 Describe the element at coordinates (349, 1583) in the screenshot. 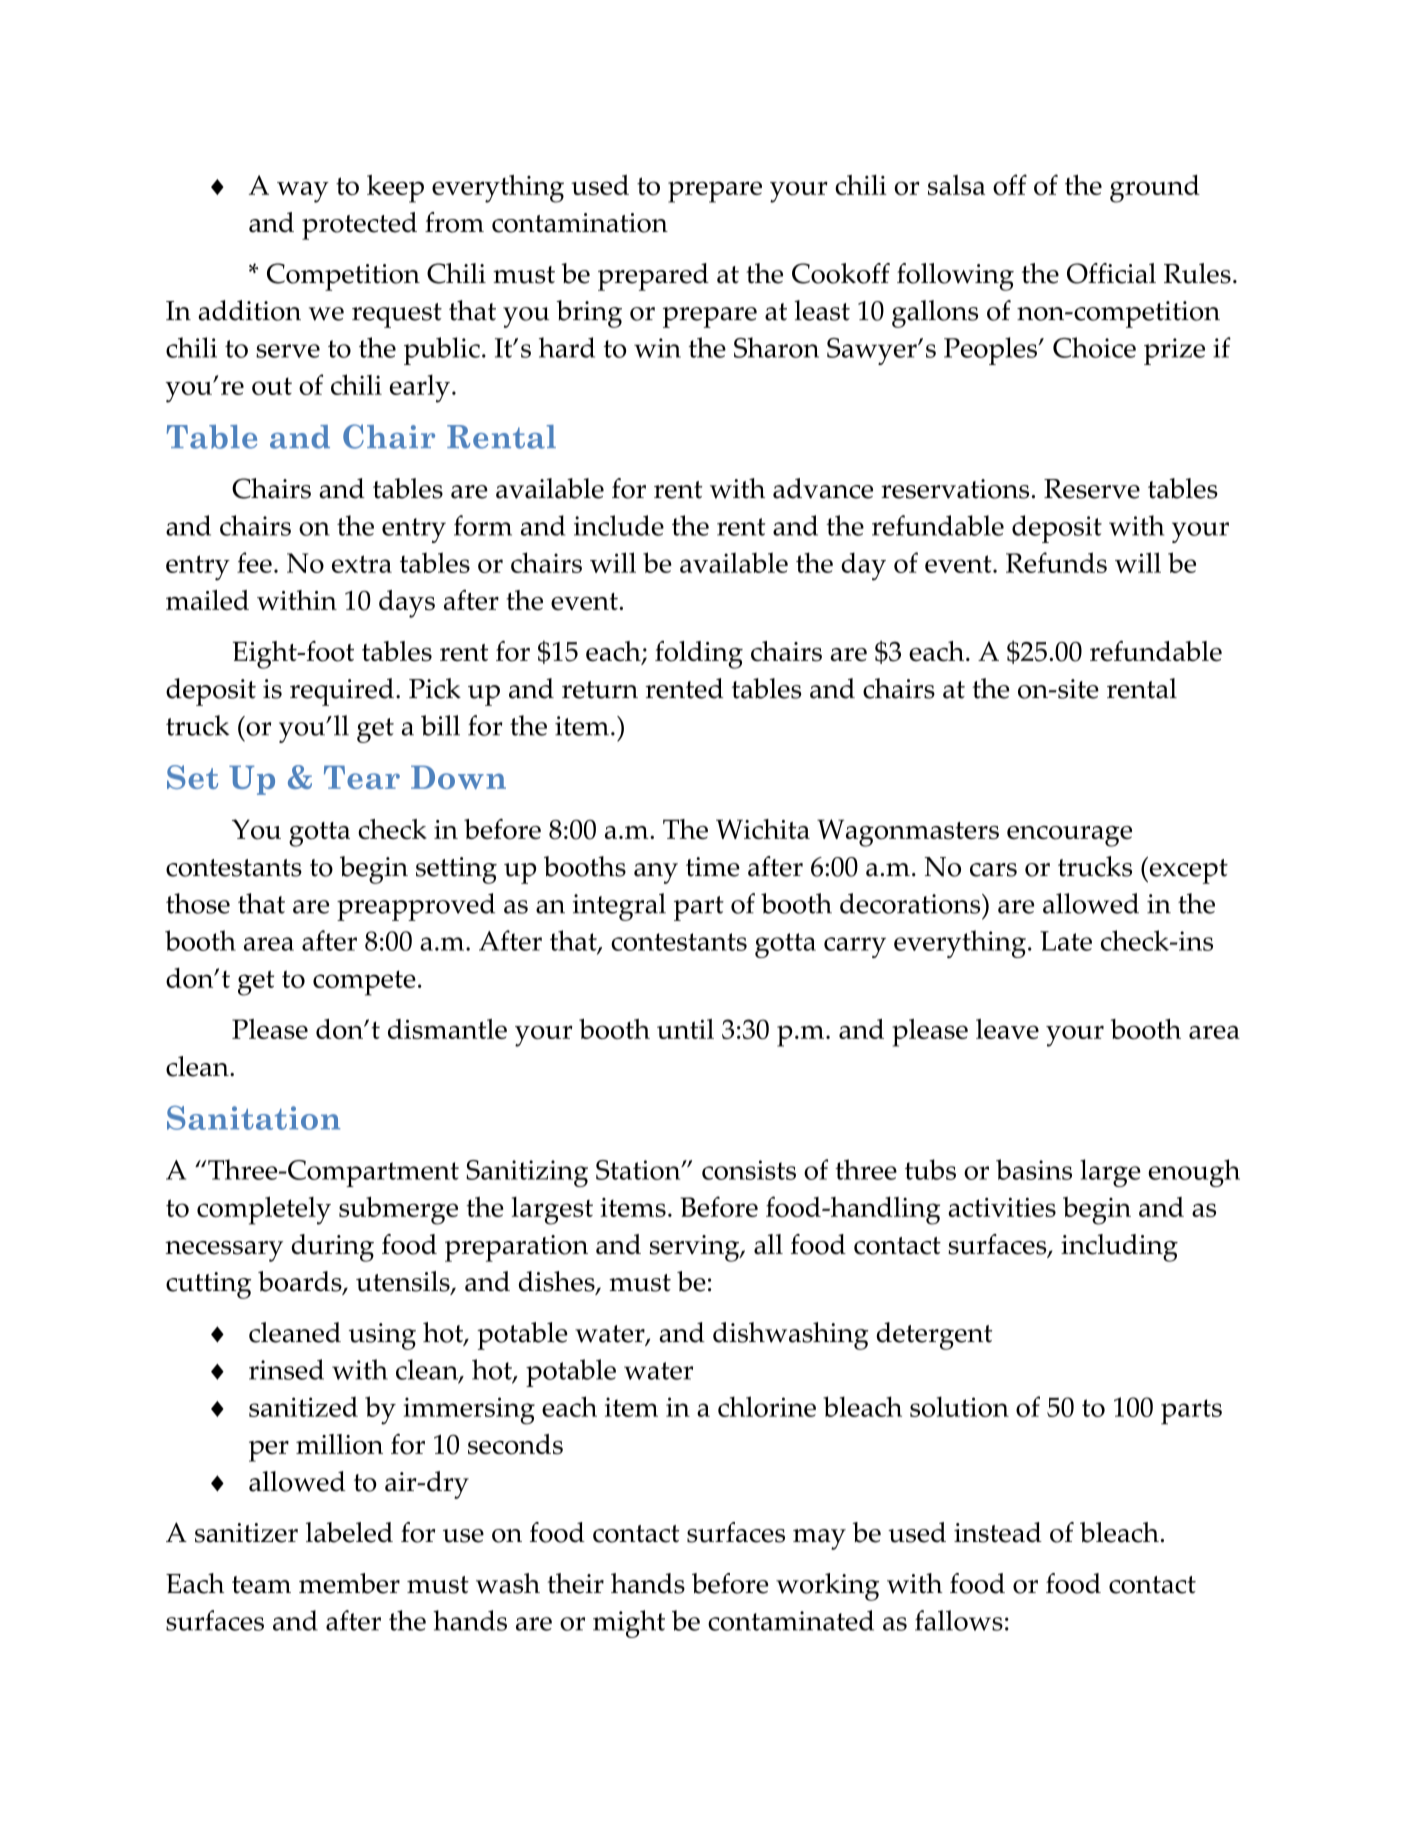

I see `member` at that location.
